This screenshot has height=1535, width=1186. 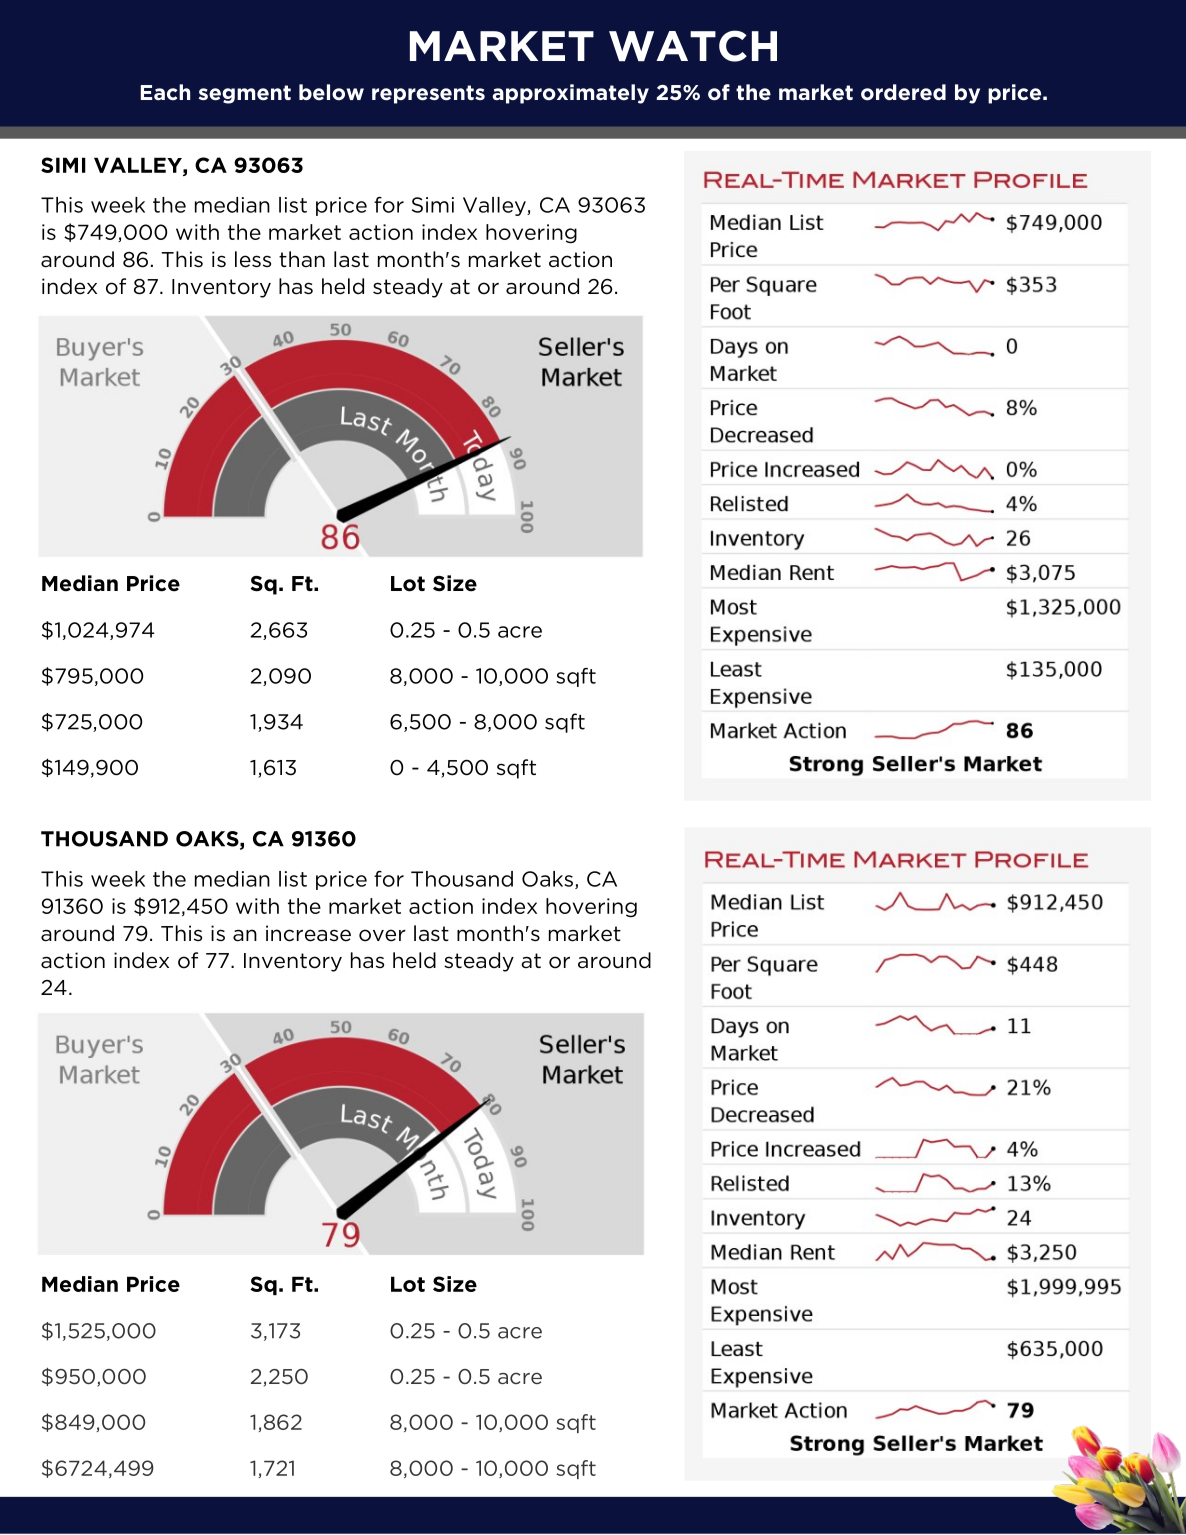 What do you see at coordinates (428, 94) in the screenshot?
I see `represents` at bounding box center [428, 94].
